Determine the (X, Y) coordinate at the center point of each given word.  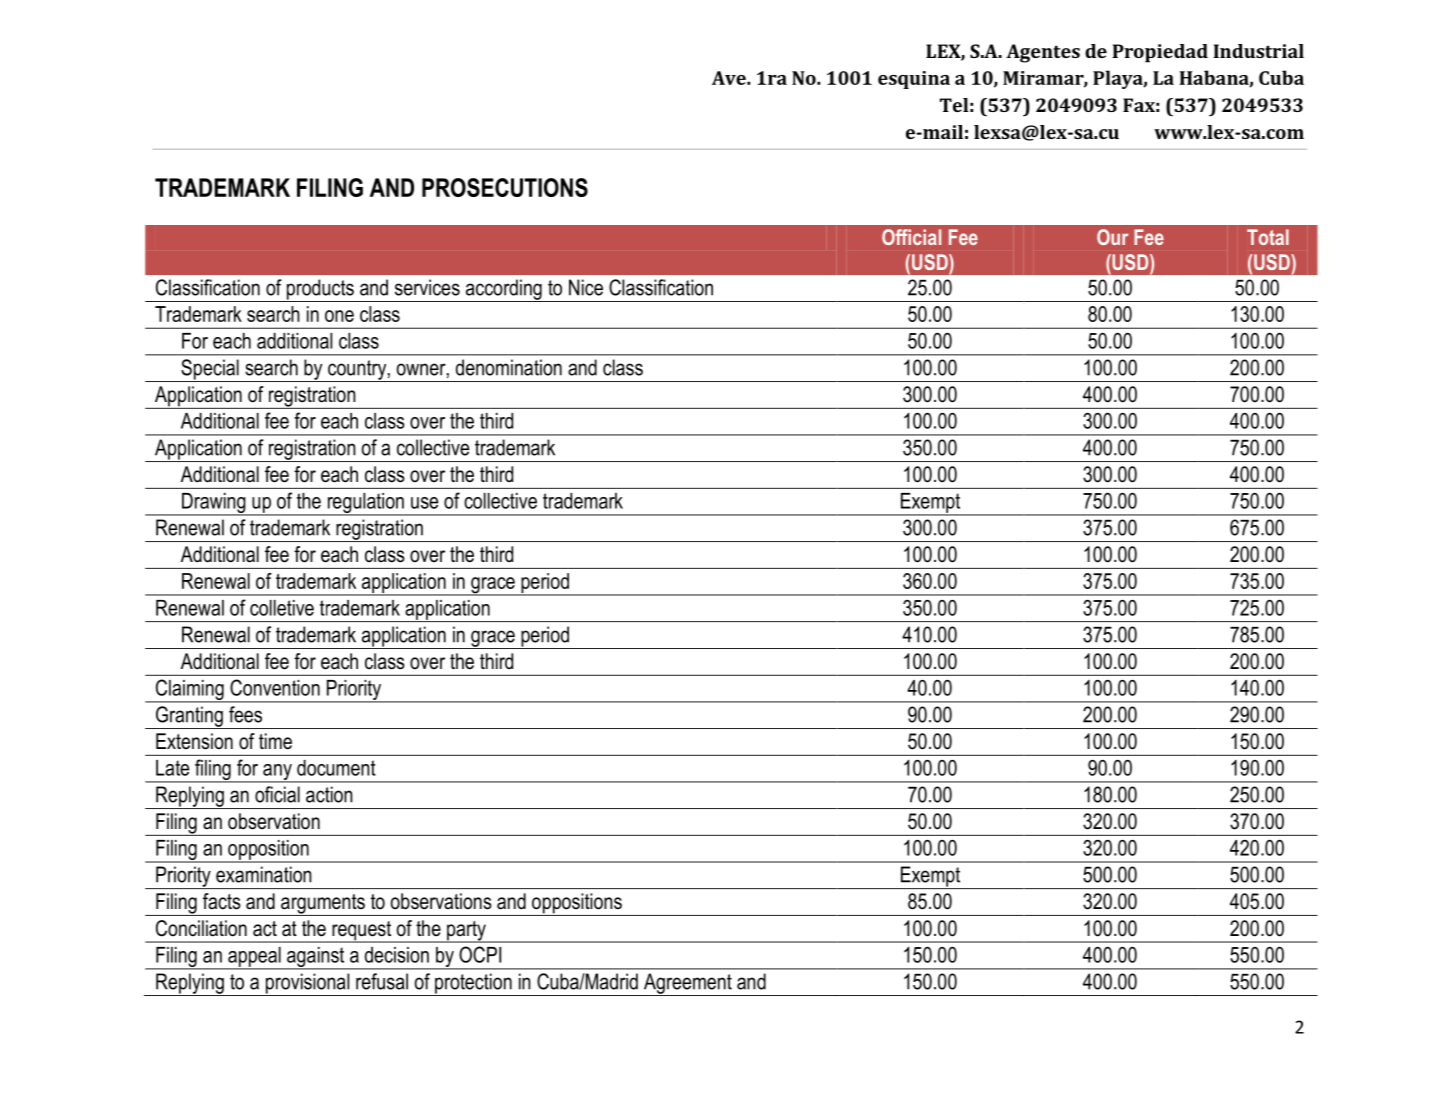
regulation (365, 504)
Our (1112, 237)
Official (911, 237)
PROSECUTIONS (505, 187)
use (424, 503)
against (316, 958)
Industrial (1258, 51)
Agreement (688, 984)
